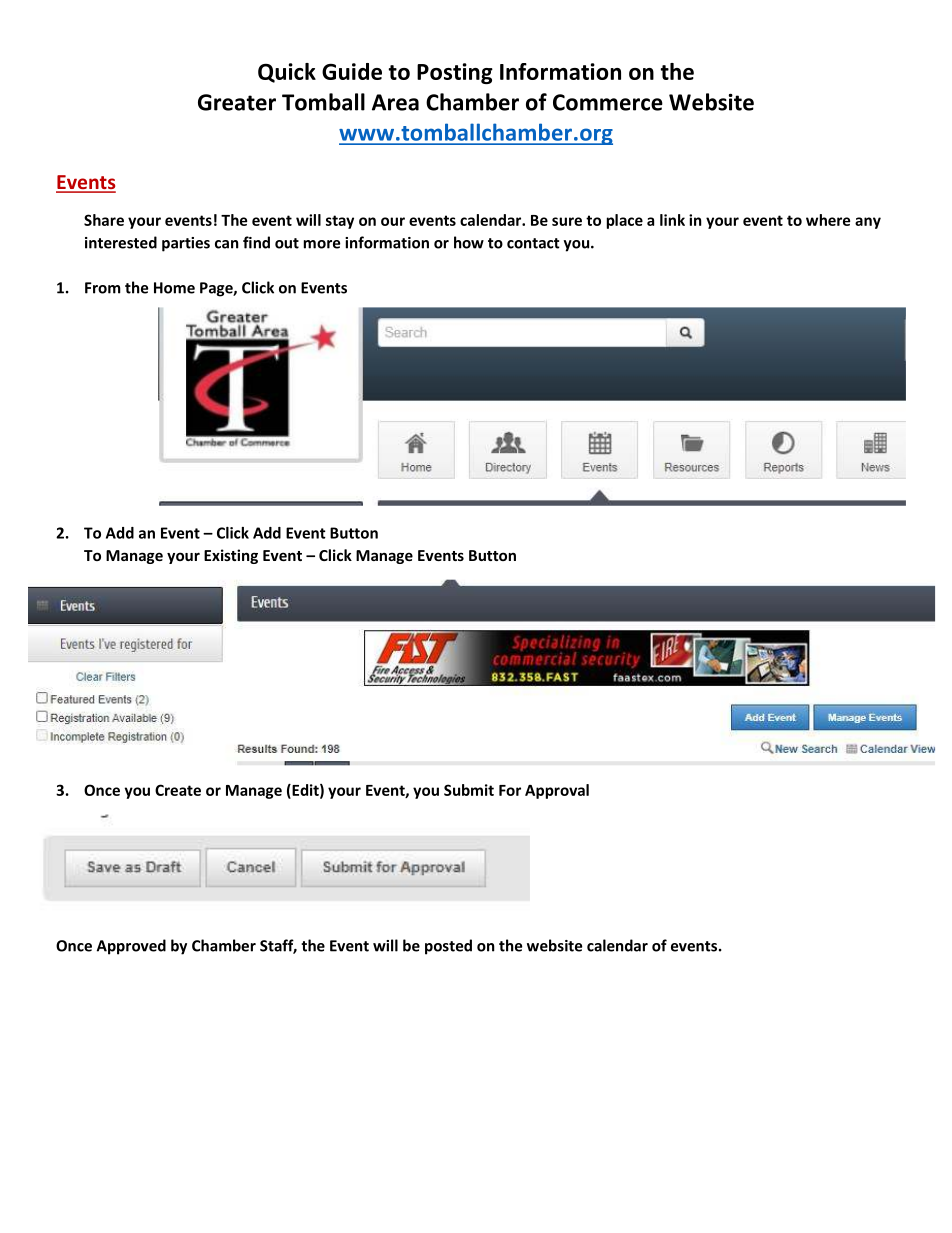 The width and height of the screenshot is (952, 1233). What do you see at coordinates (557, 791) in the screenshot?
I see `Approval` at bounding box center [557, 791].
